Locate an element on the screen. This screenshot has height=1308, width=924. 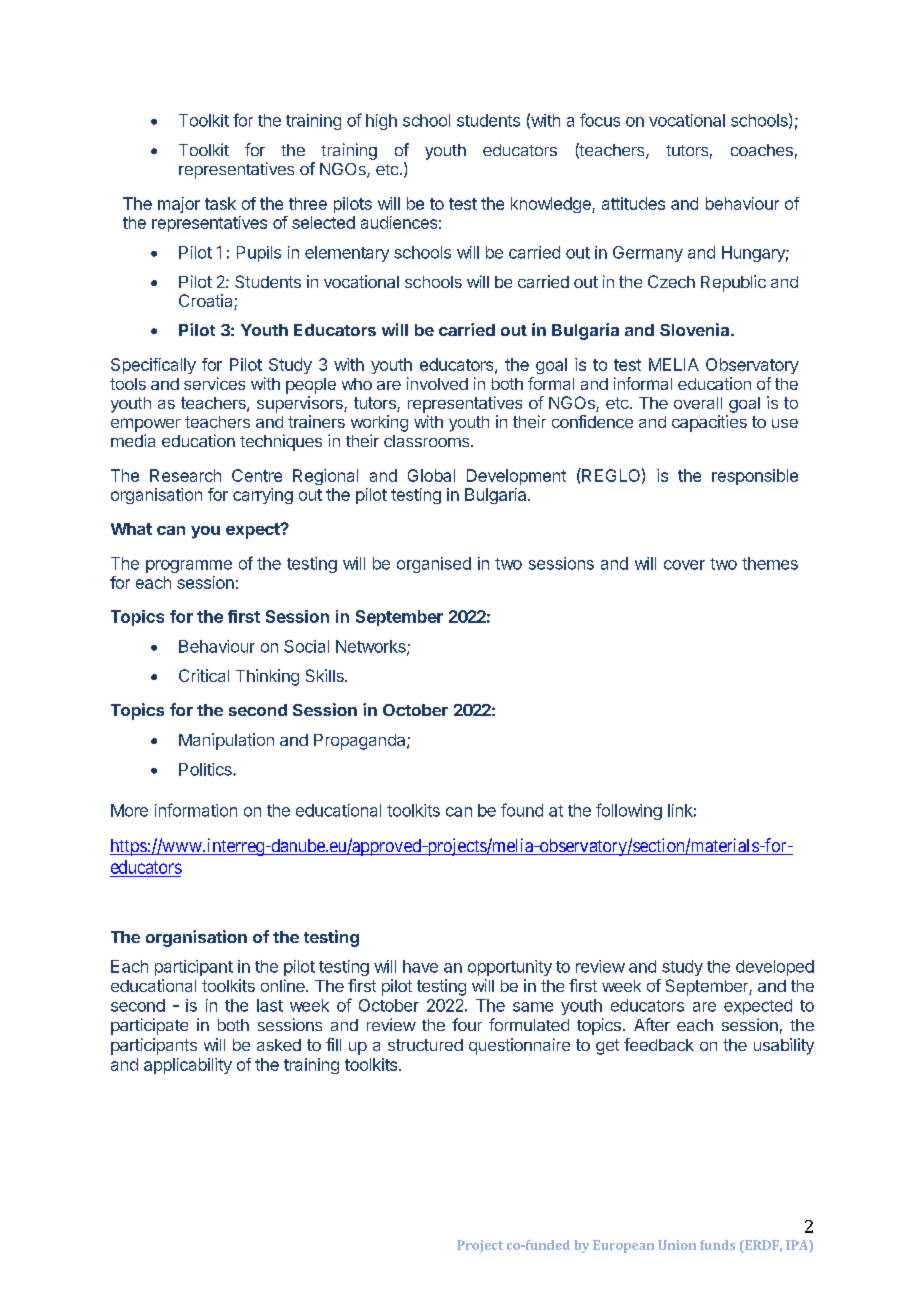
high is located at coordinates (381, 122).
